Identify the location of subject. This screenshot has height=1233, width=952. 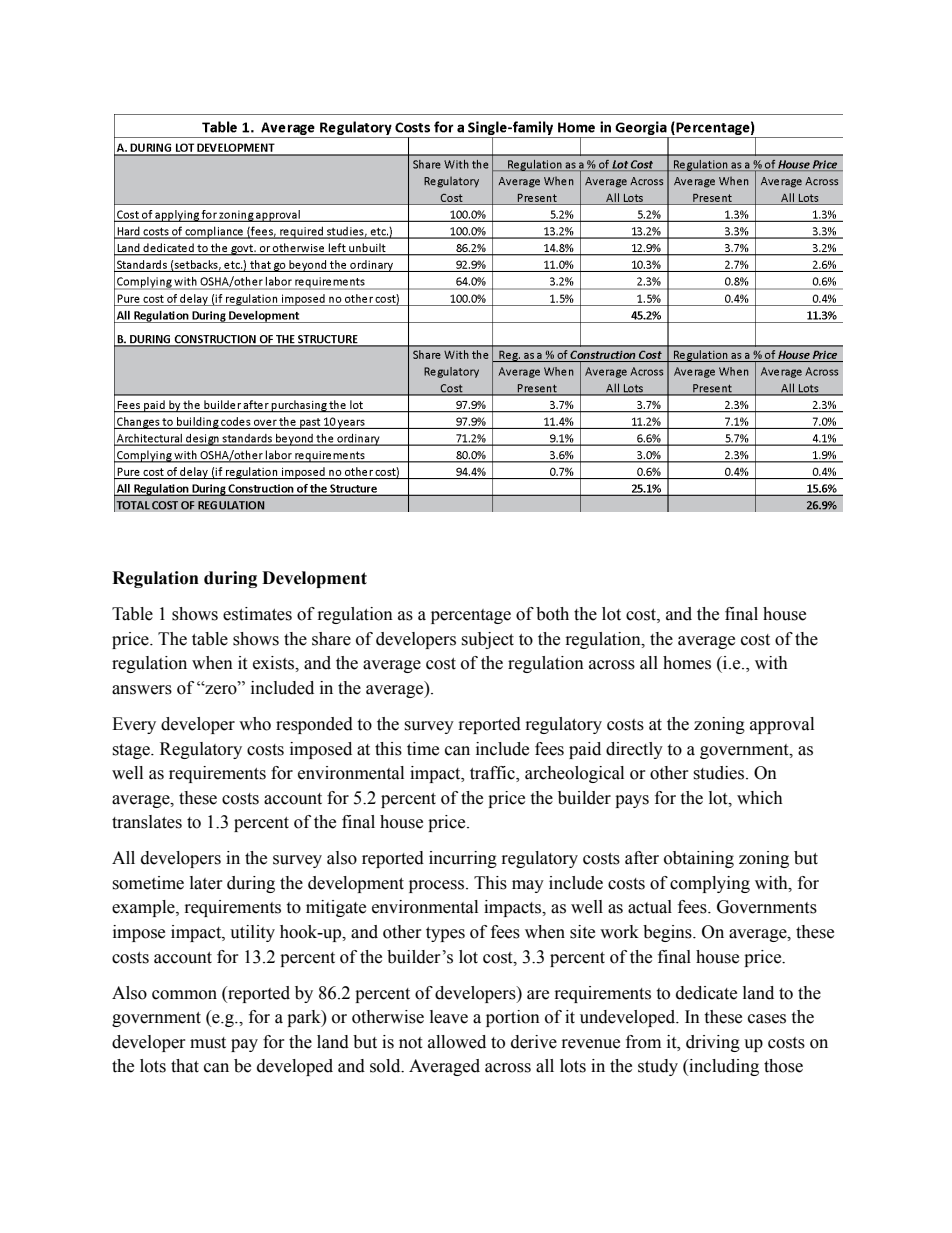
(487, 640).
